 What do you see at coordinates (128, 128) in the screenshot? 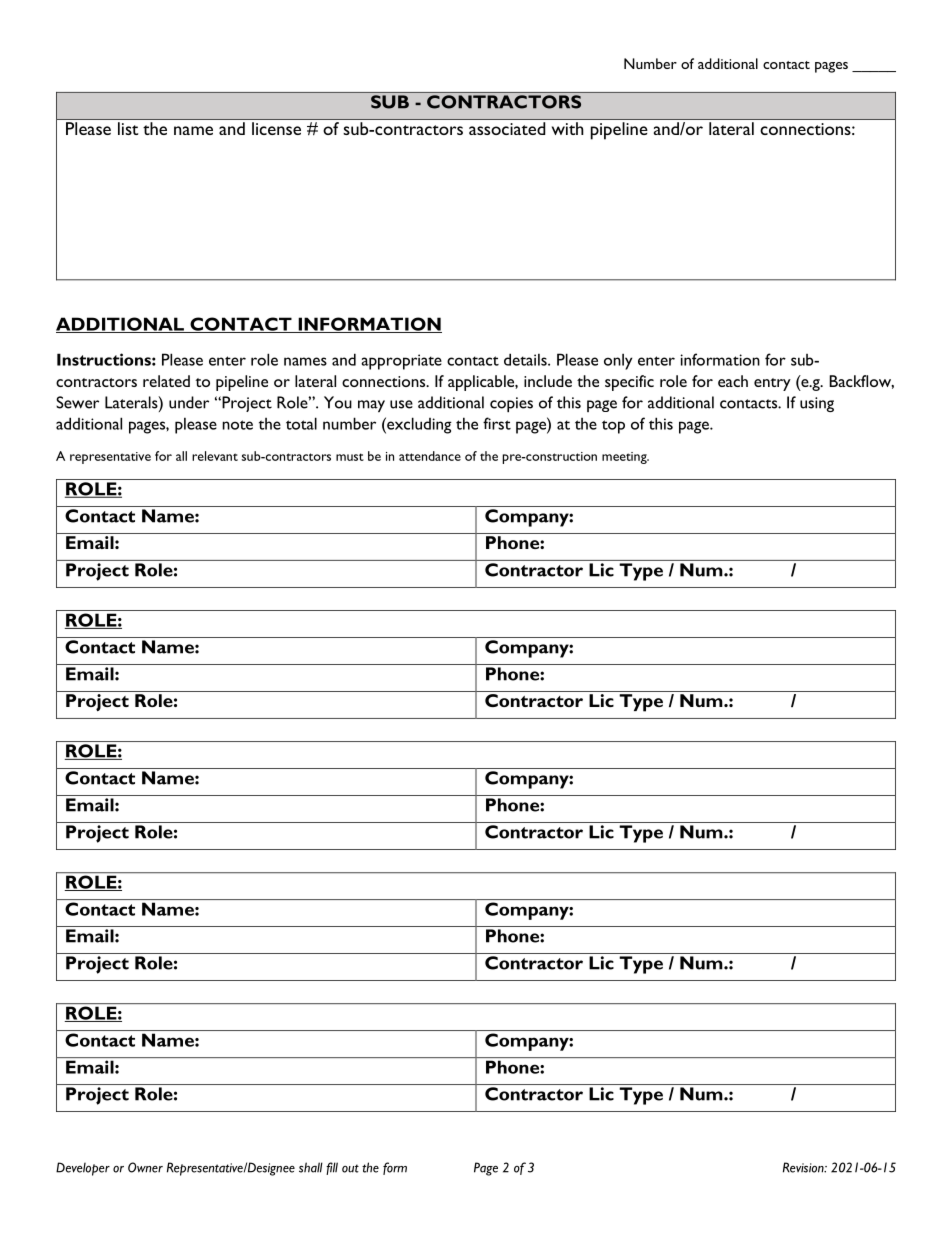
I see `list` at bounding box center [128, 128].
